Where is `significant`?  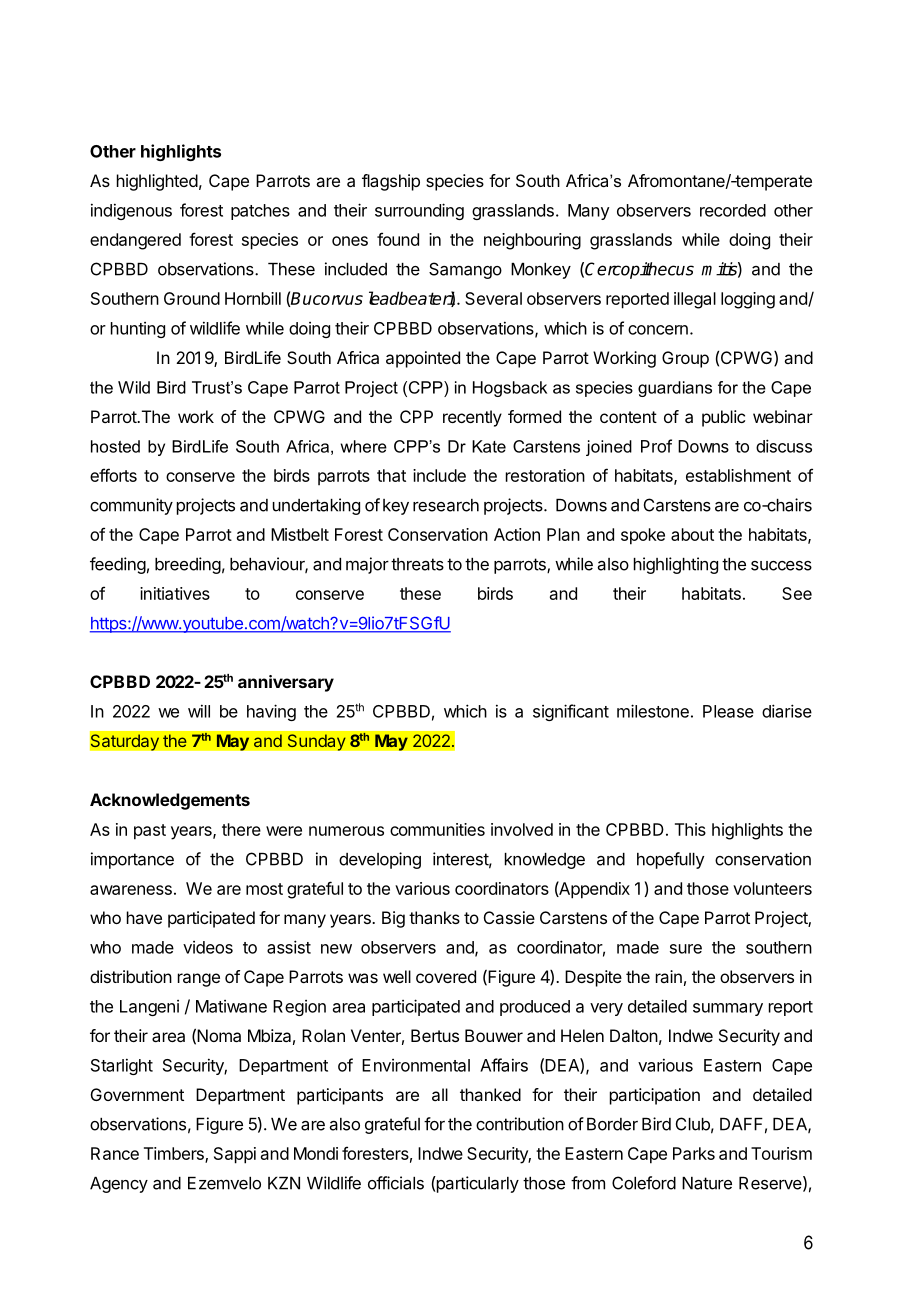
significant is located at coordinates (571, 712).
